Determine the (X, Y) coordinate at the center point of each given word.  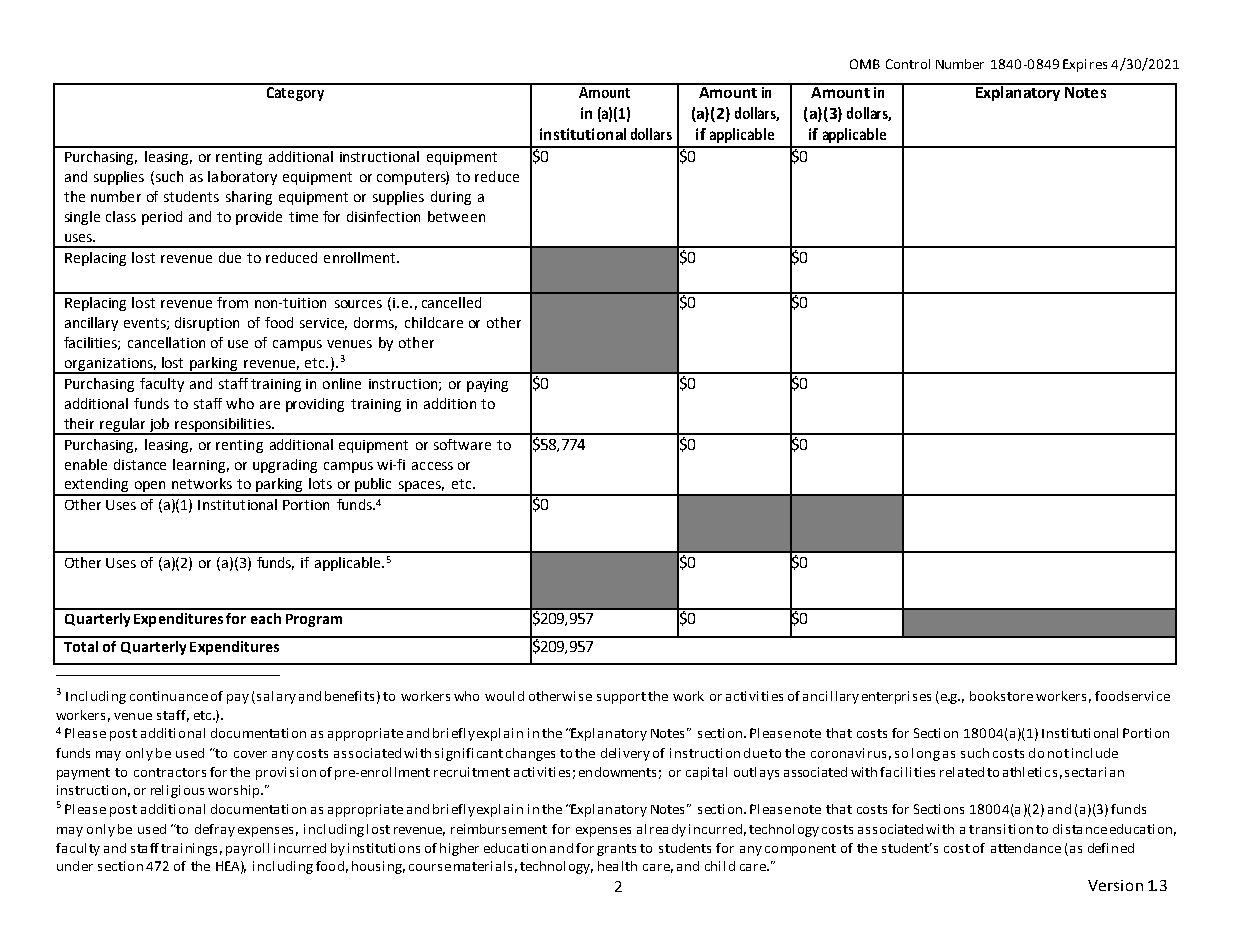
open (151, 488)
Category (295, 92)
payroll (247, 849)
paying (487, 385)
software (462, 444)
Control (908, 64)
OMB (865, 64)
